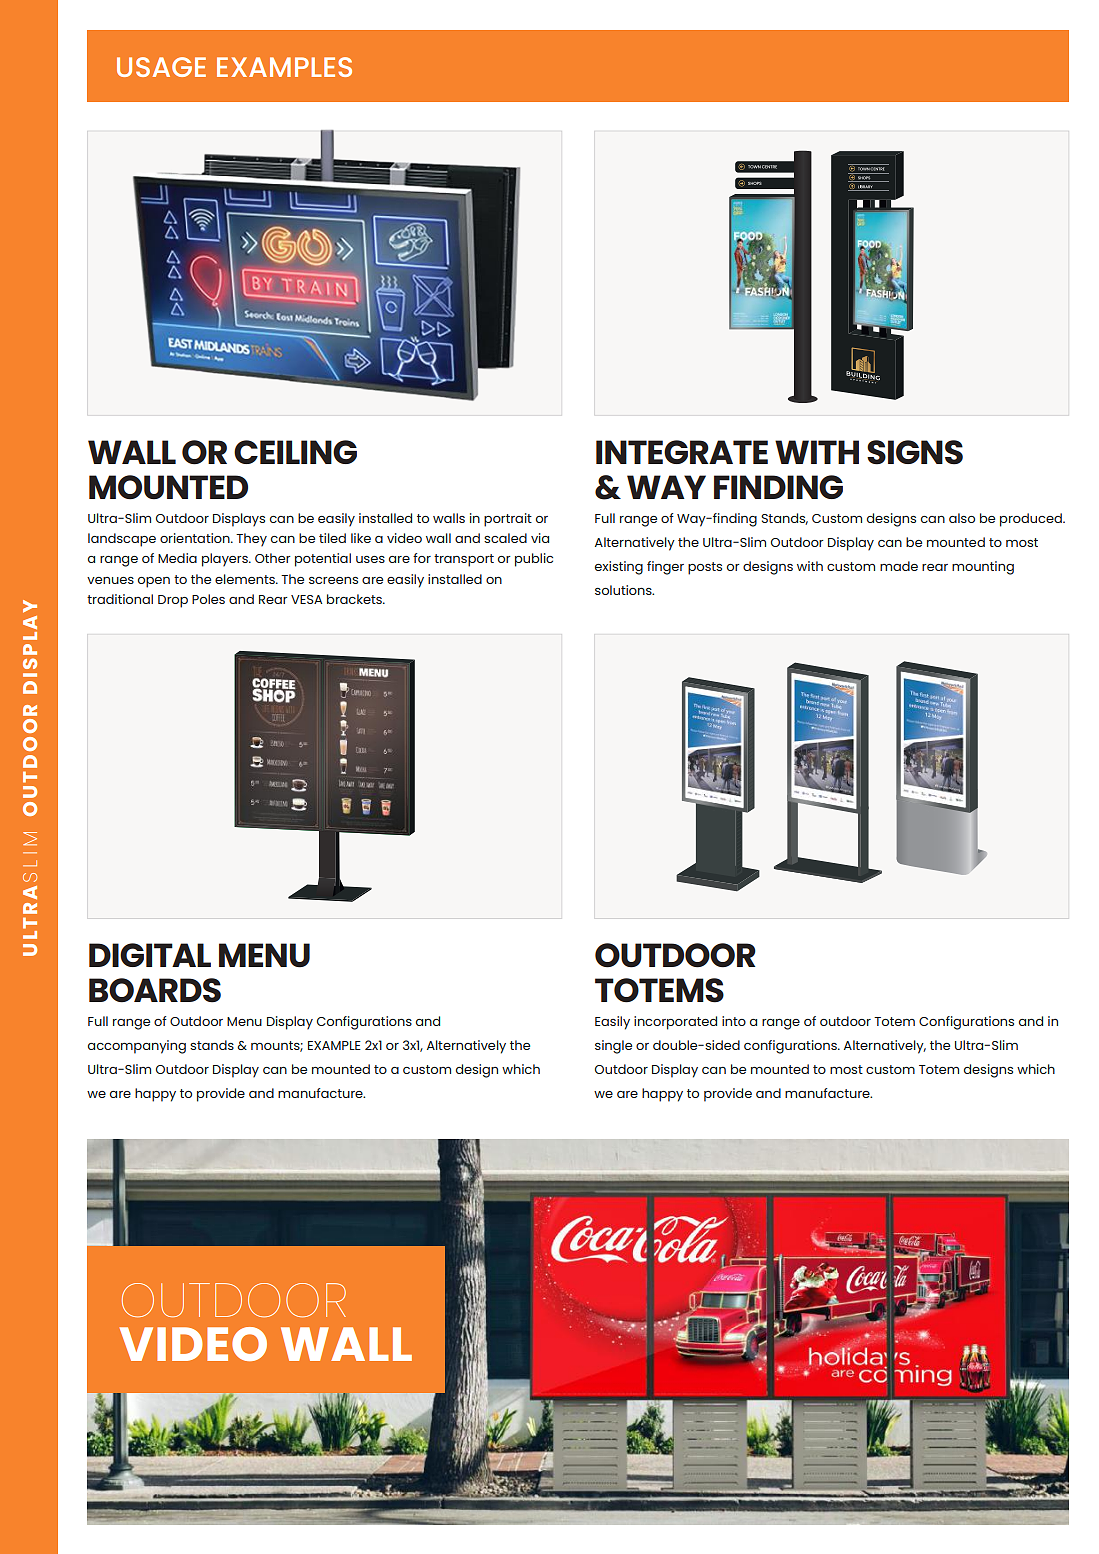 This screenshot has height=1554, width=1099. I want to click on BOARDS, so click(155, 990).
